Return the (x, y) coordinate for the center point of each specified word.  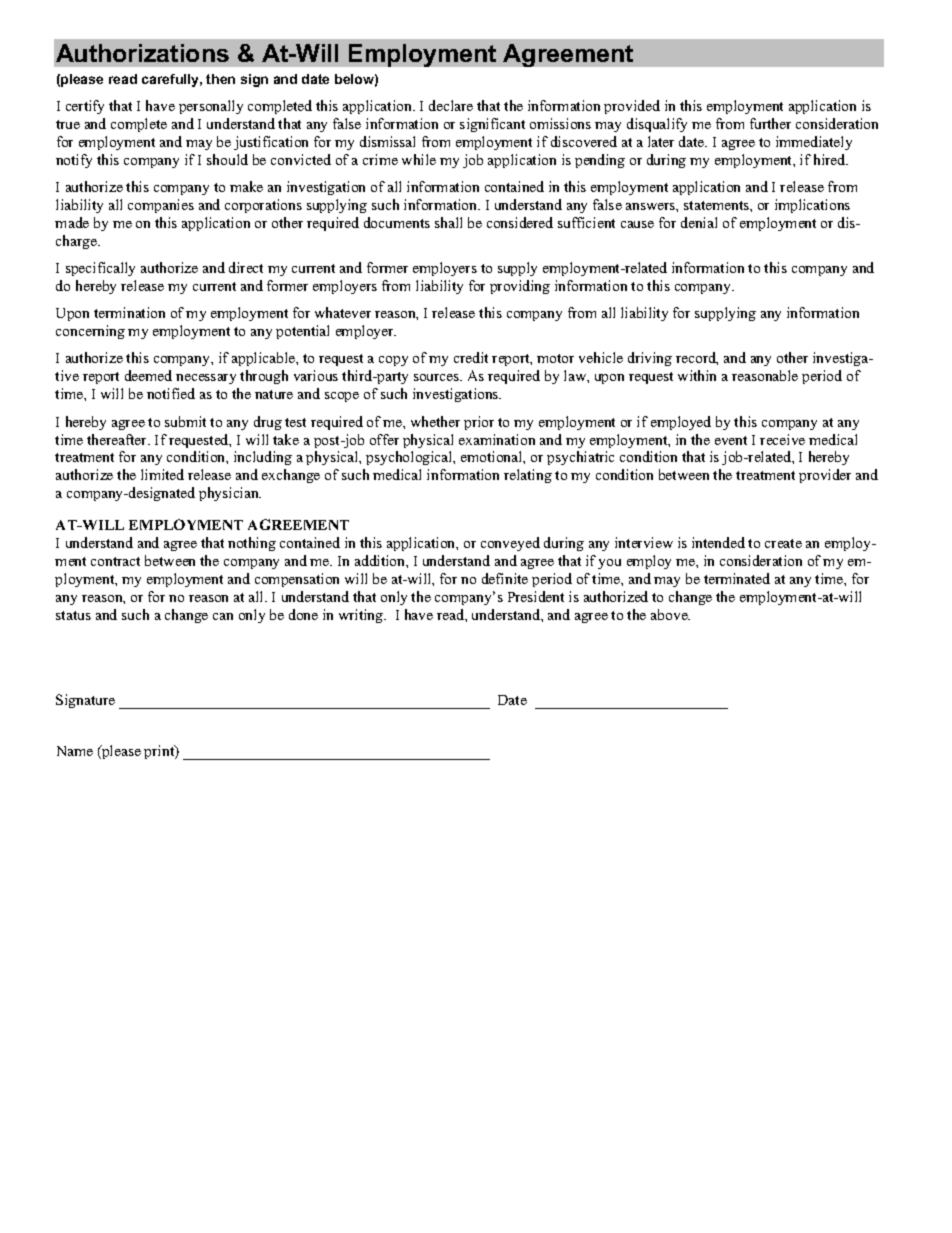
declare (451, 105)
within (697, 375)
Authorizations (142, 53)
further (770, 123)
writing (362, 616)
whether (435, 421)
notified (171, 393)
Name (75, 751)
